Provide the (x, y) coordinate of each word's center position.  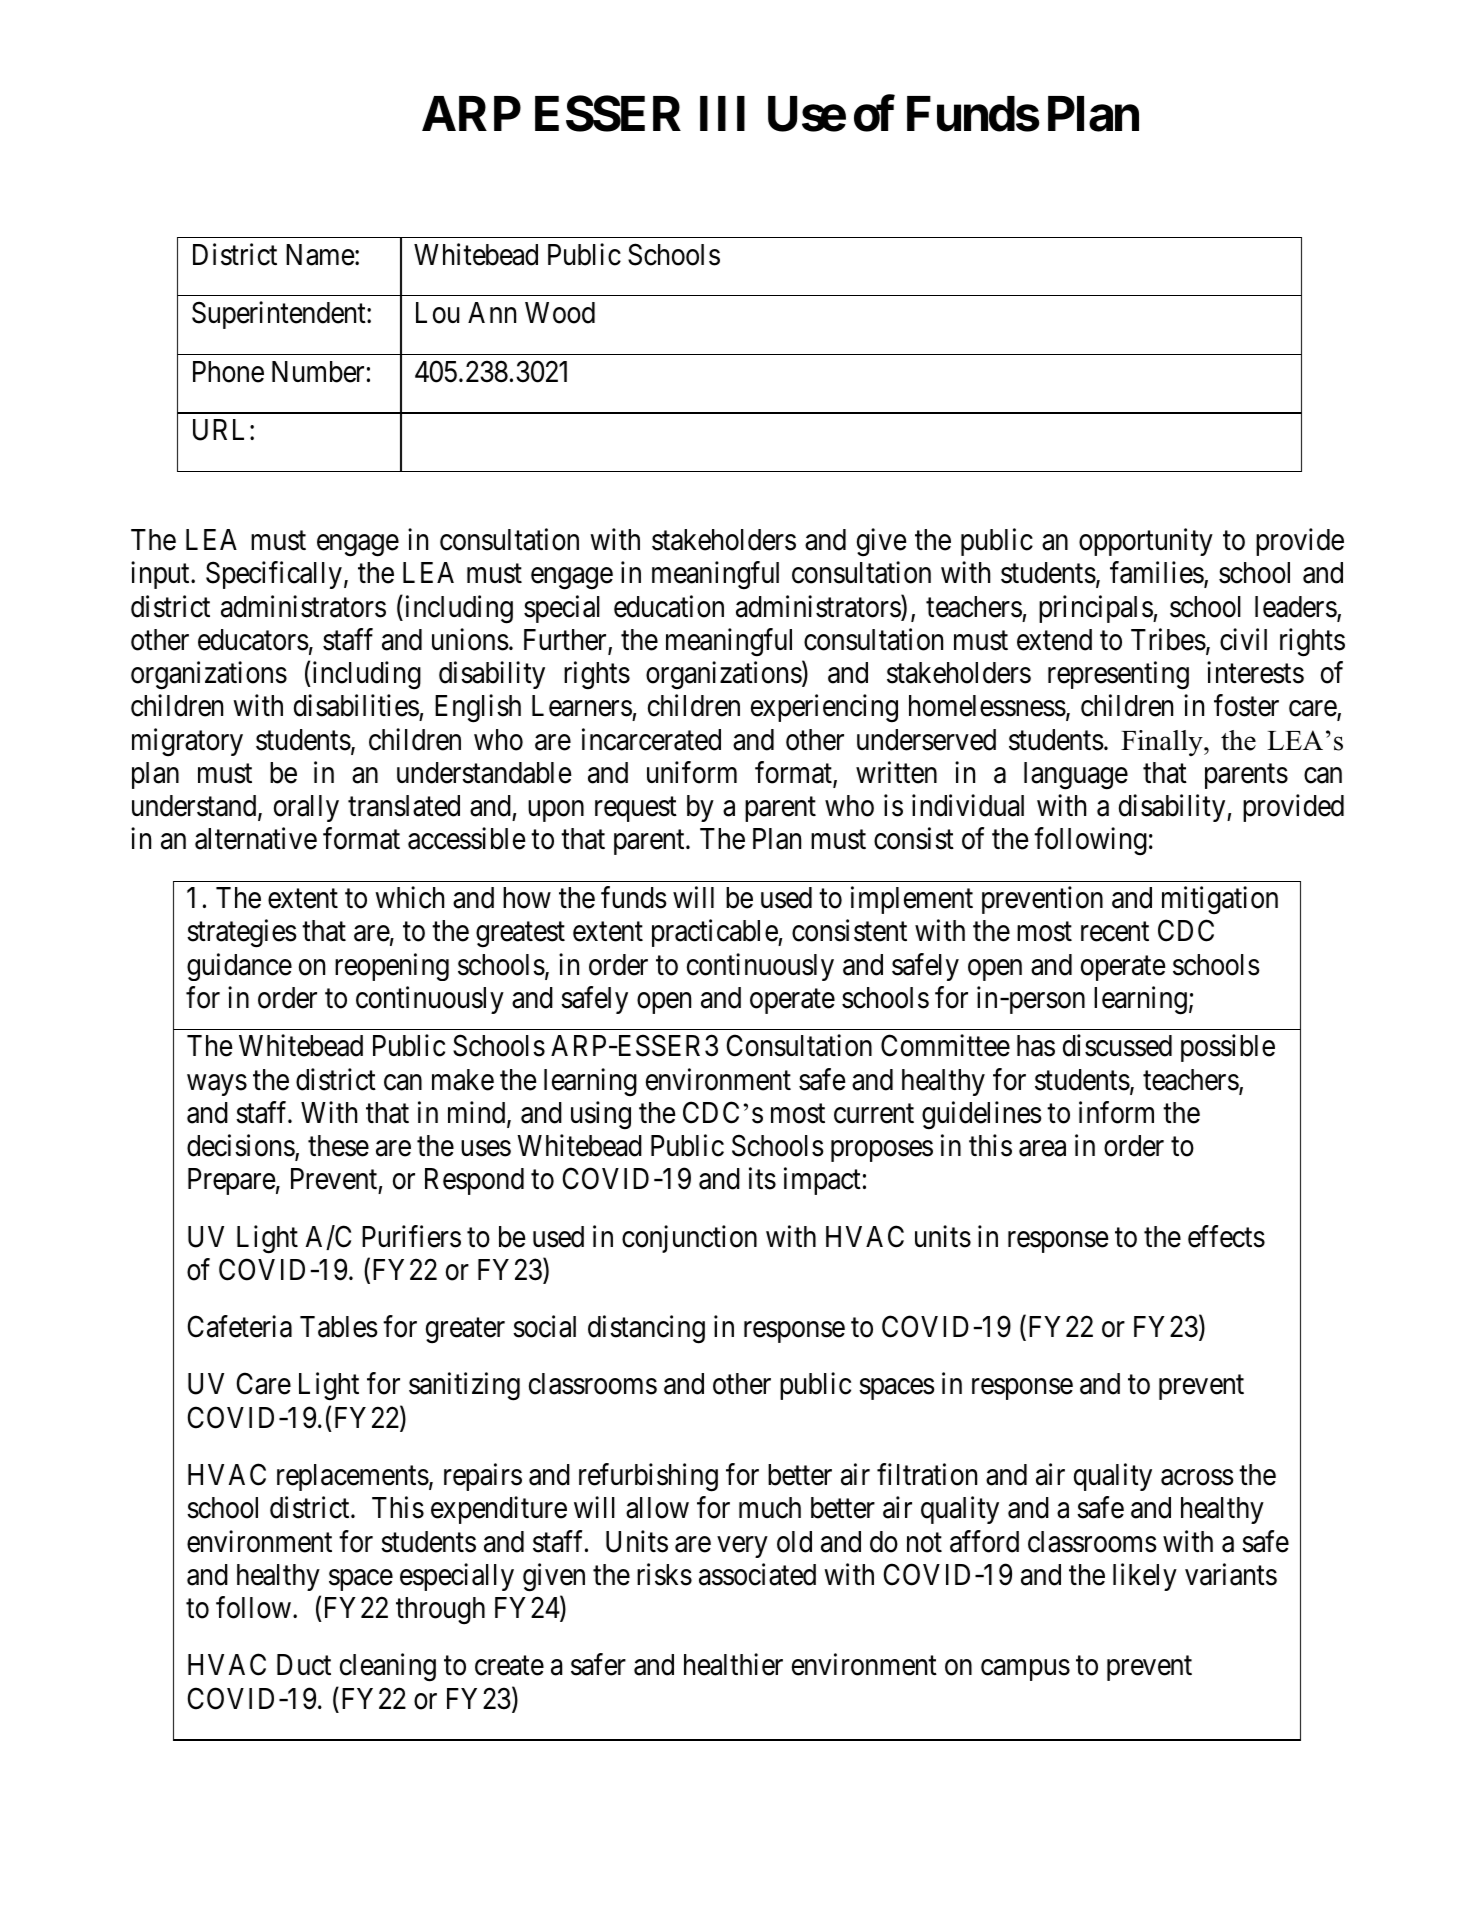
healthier (733, 1665)
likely (1145, 1577)
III (722, 114)
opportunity (1146, 542)
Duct (304, 1665)
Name (320, 255)
